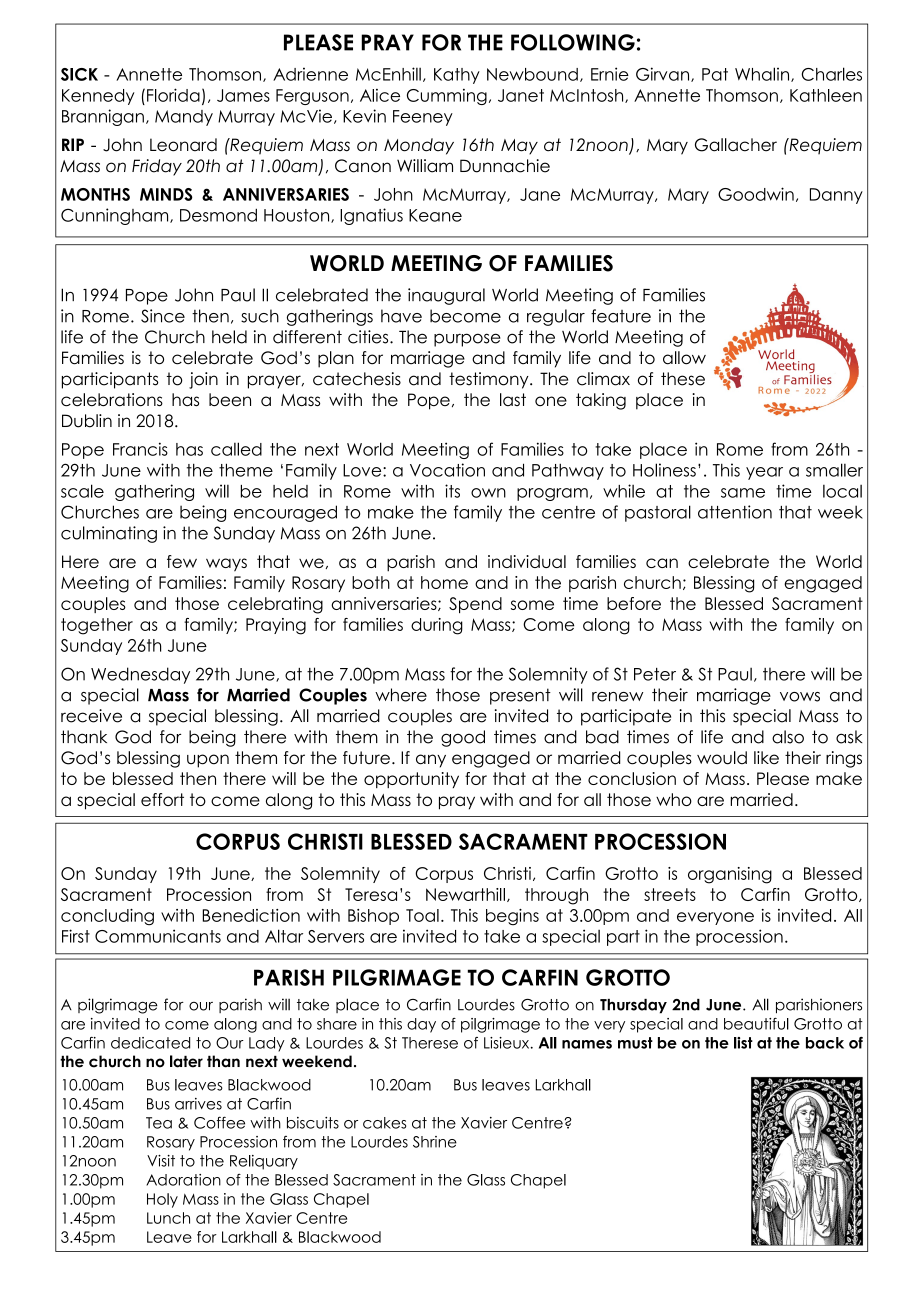 Image resolution: width=924 pixels, height=1308 pixels. Describe the element at coordinates (447, 470) in the image. I see `Vocation` at that location.
